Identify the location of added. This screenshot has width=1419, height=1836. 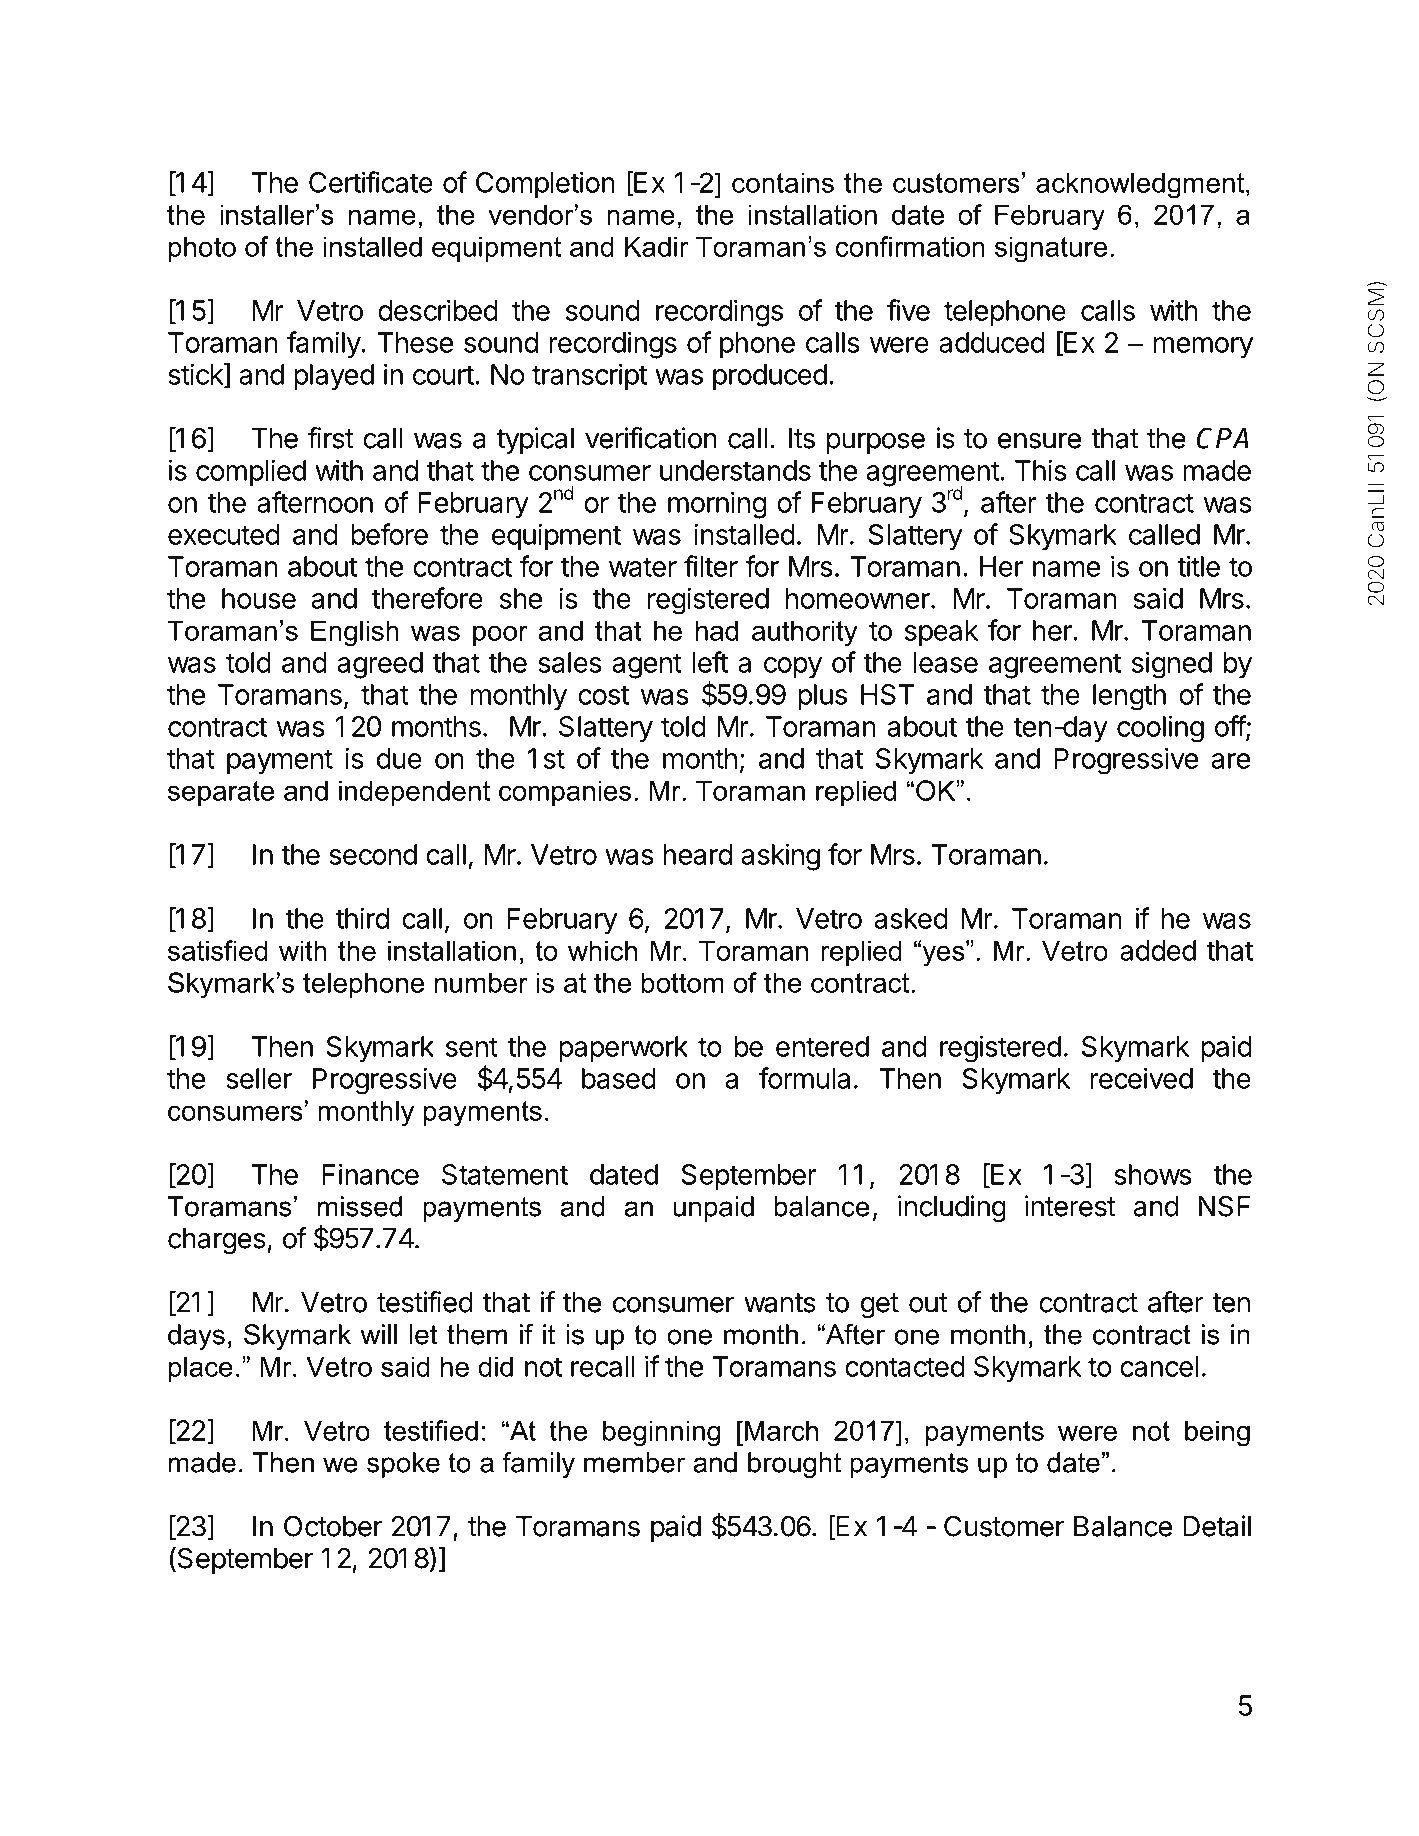
(1158, 950).
